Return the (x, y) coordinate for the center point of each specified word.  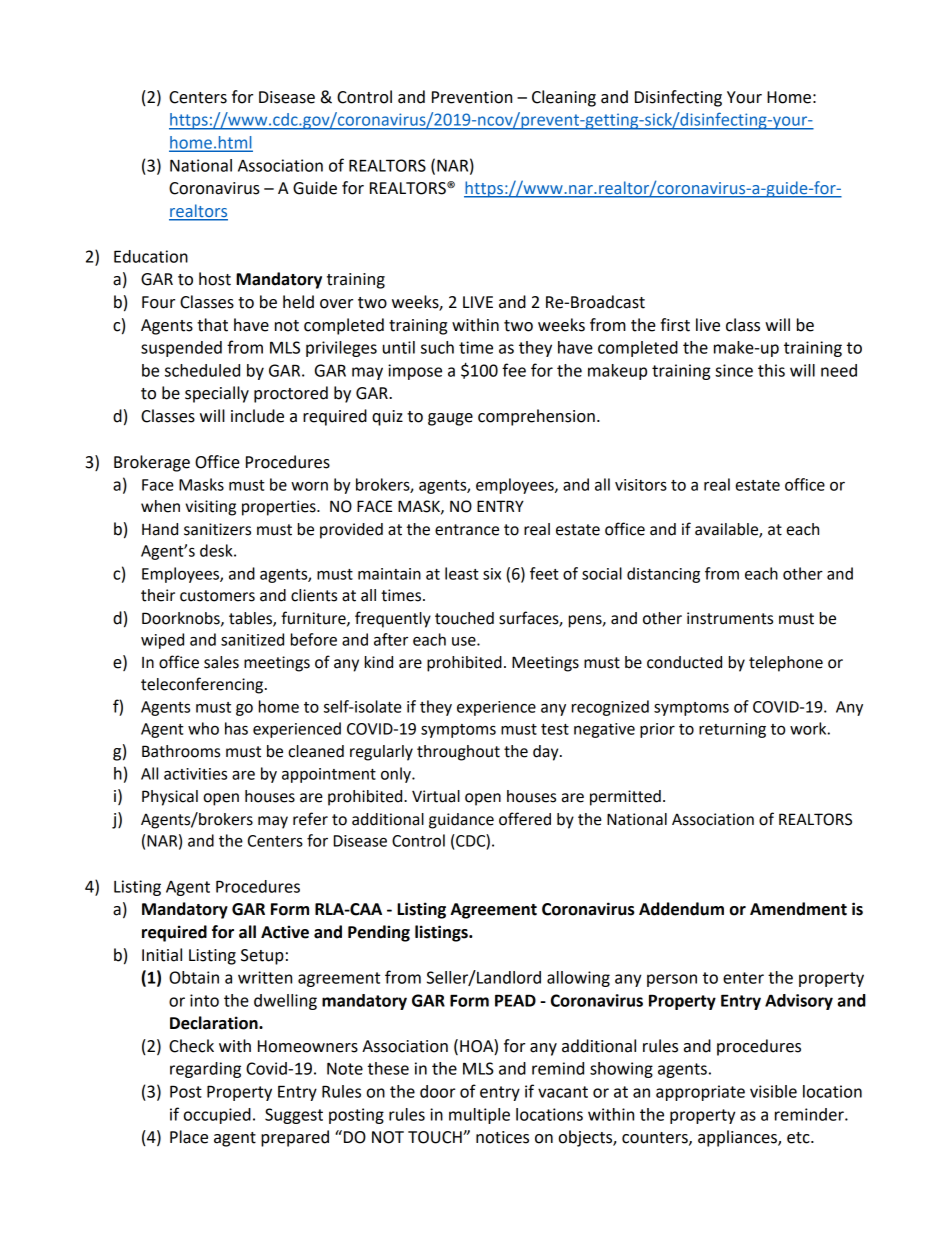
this (771, 370)
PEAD (515, 1000)
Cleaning (564, 98)
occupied (217, 1116)
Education (151, 256)
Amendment (798, 909)
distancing (663, 575)
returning (732, 730)
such (437, 347)
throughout (458, 753)
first (675, 325)
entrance (467, 530)
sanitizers (217, 529)
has (236, 728)
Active (285, 932)
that (212, 325)
